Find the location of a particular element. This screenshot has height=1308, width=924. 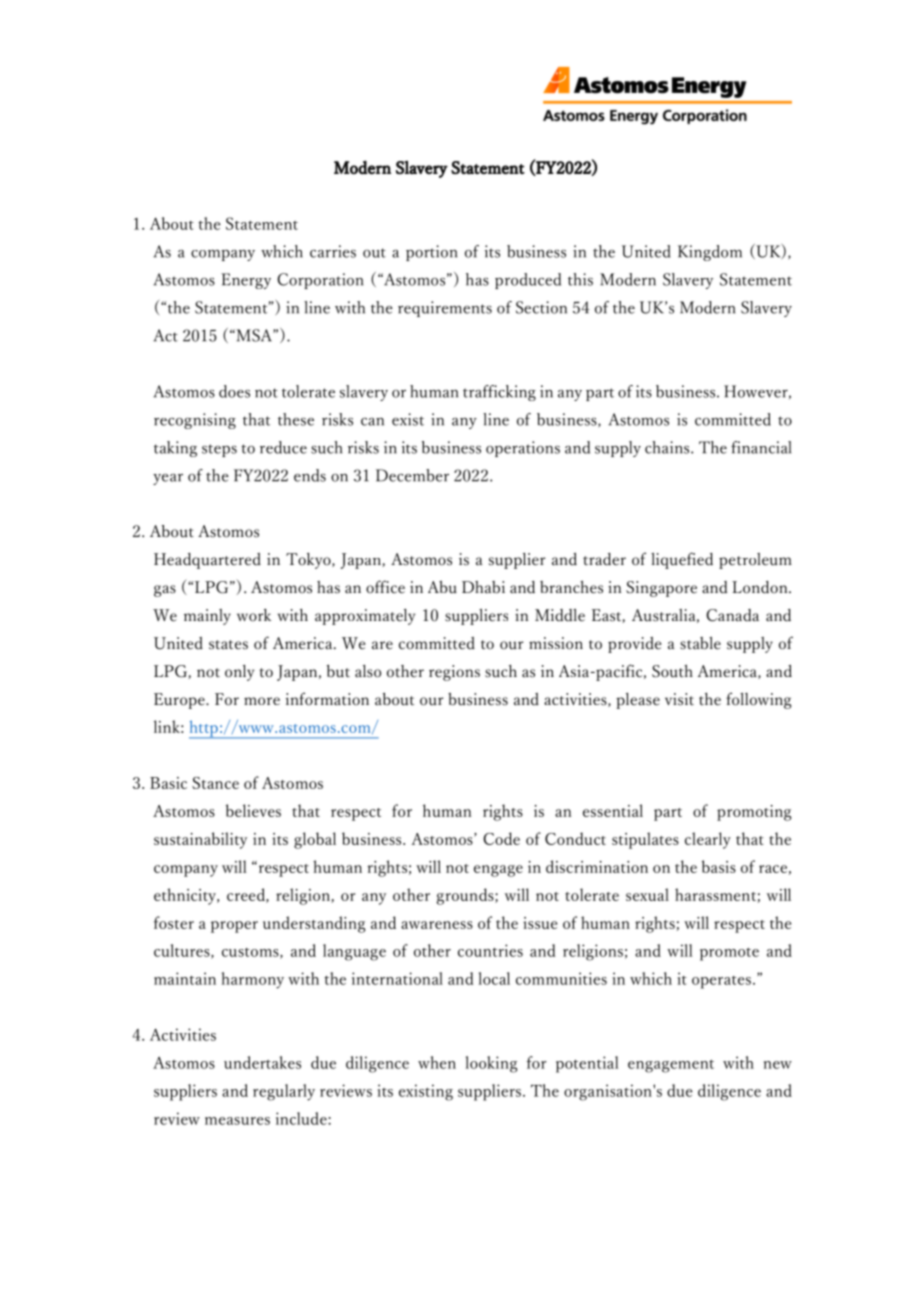

Energy is located at coordinates (246, 281).
